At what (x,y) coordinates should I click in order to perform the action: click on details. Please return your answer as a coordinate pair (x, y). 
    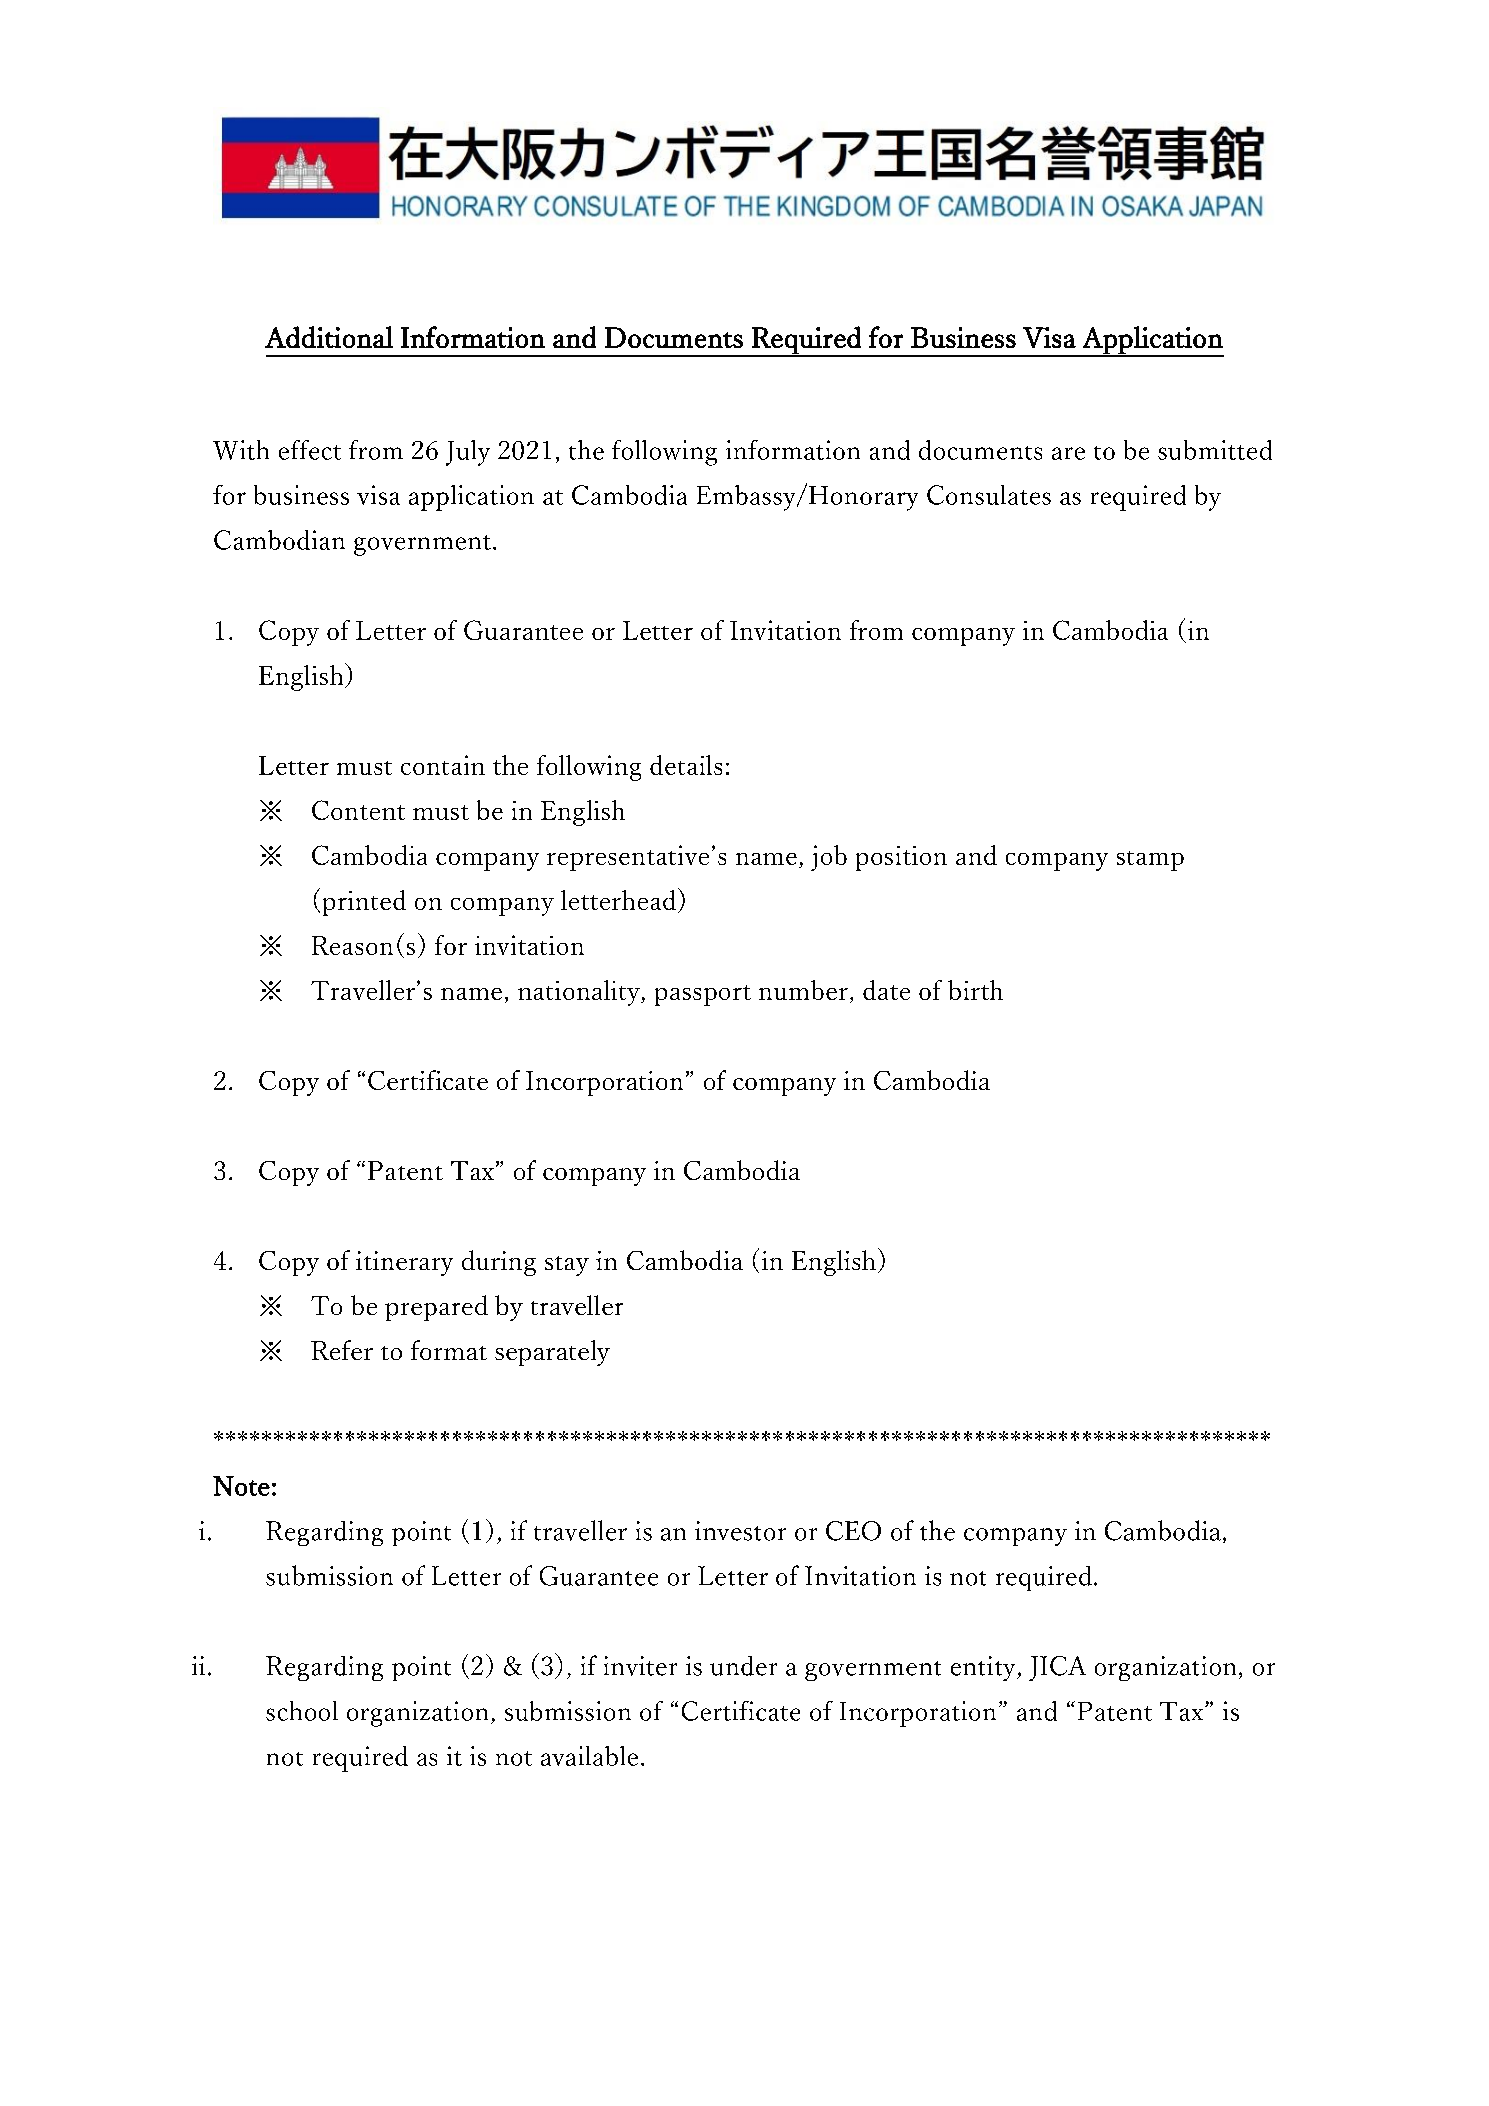
    Looking at the image, I should click on (686, 765).
